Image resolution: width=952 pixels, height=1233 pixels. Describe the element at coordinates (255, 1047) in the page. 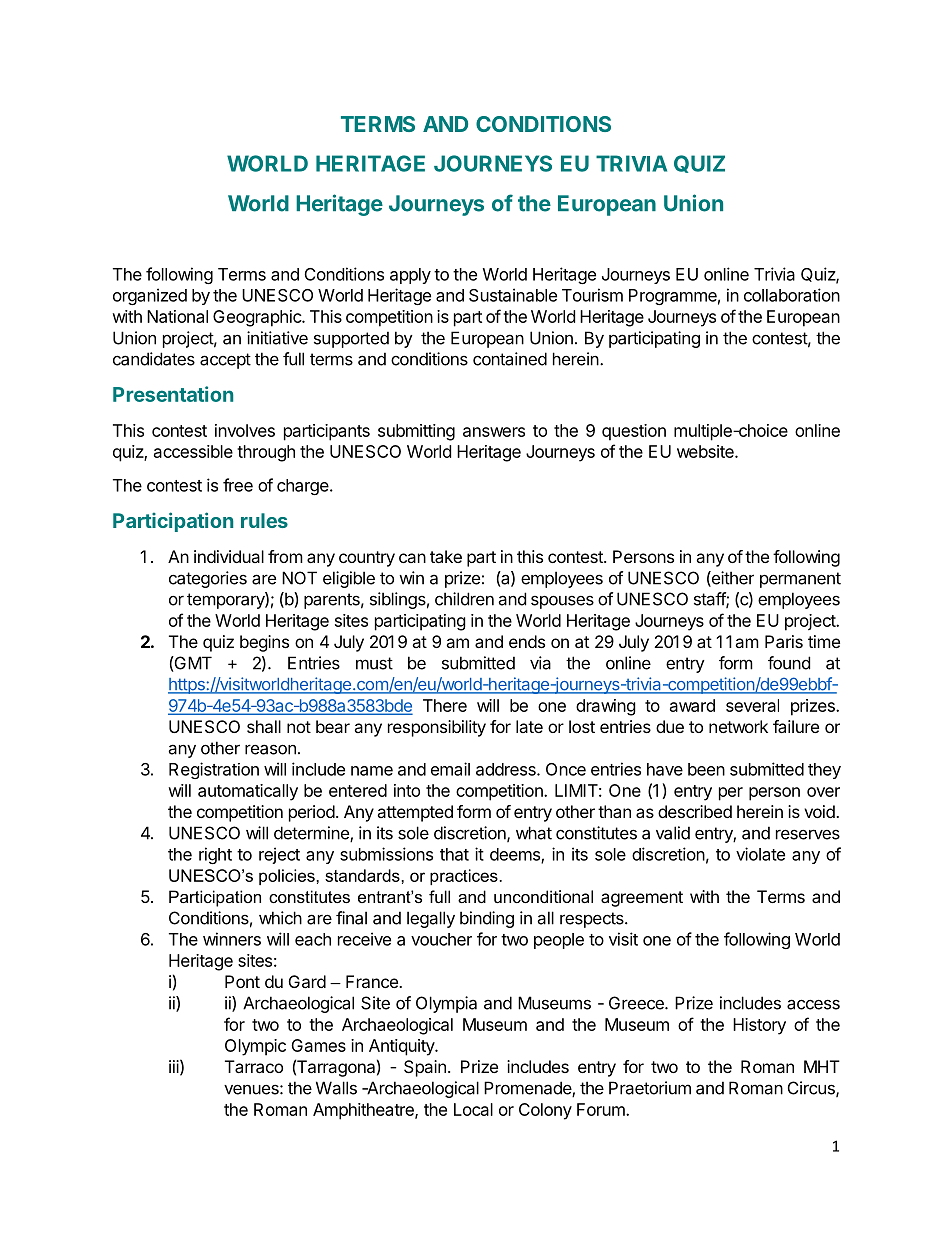

I see `Olympic` at that location.
